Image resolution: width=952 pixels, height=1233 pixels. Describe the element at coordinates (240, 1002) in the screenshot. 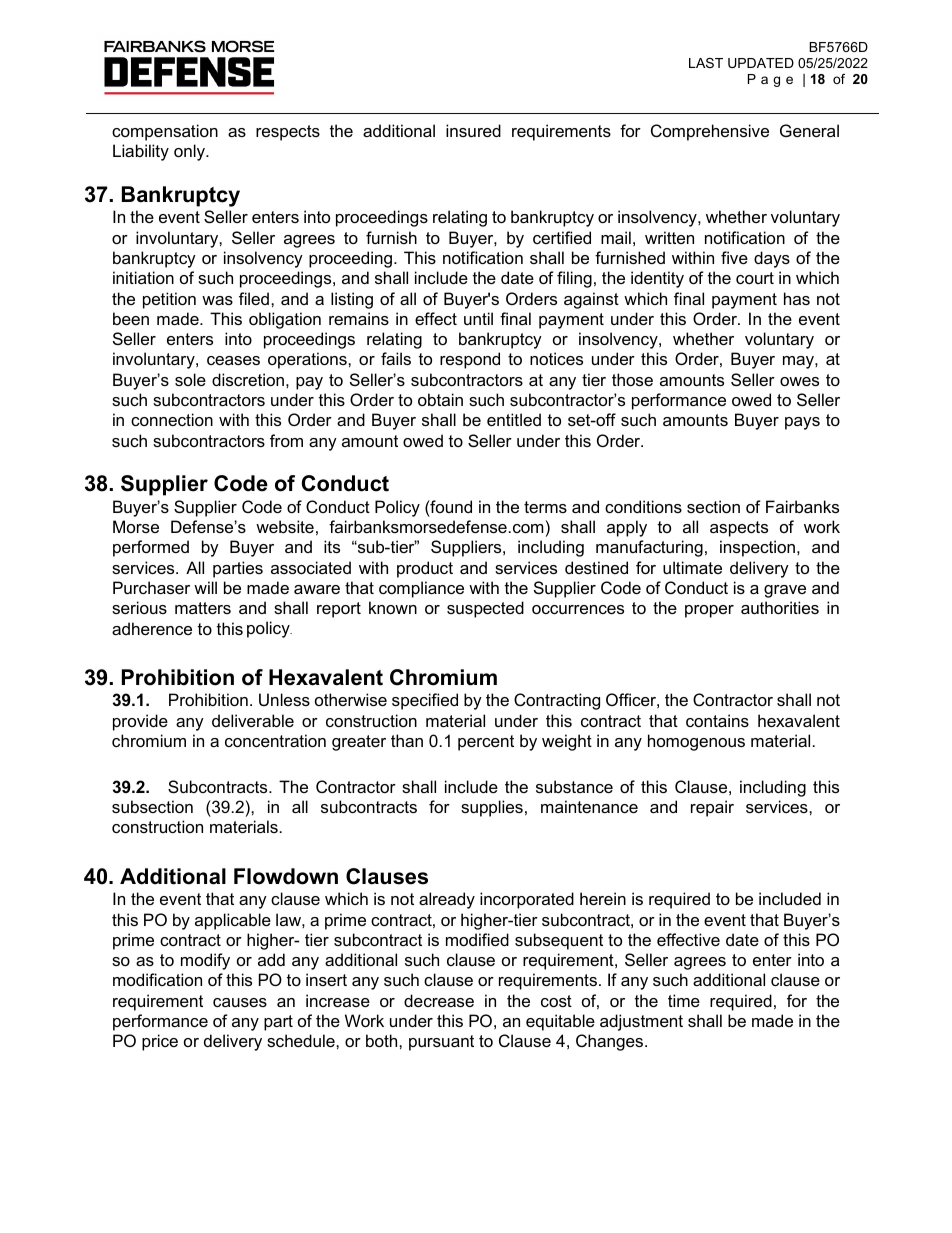

I see `causes` at that location.
